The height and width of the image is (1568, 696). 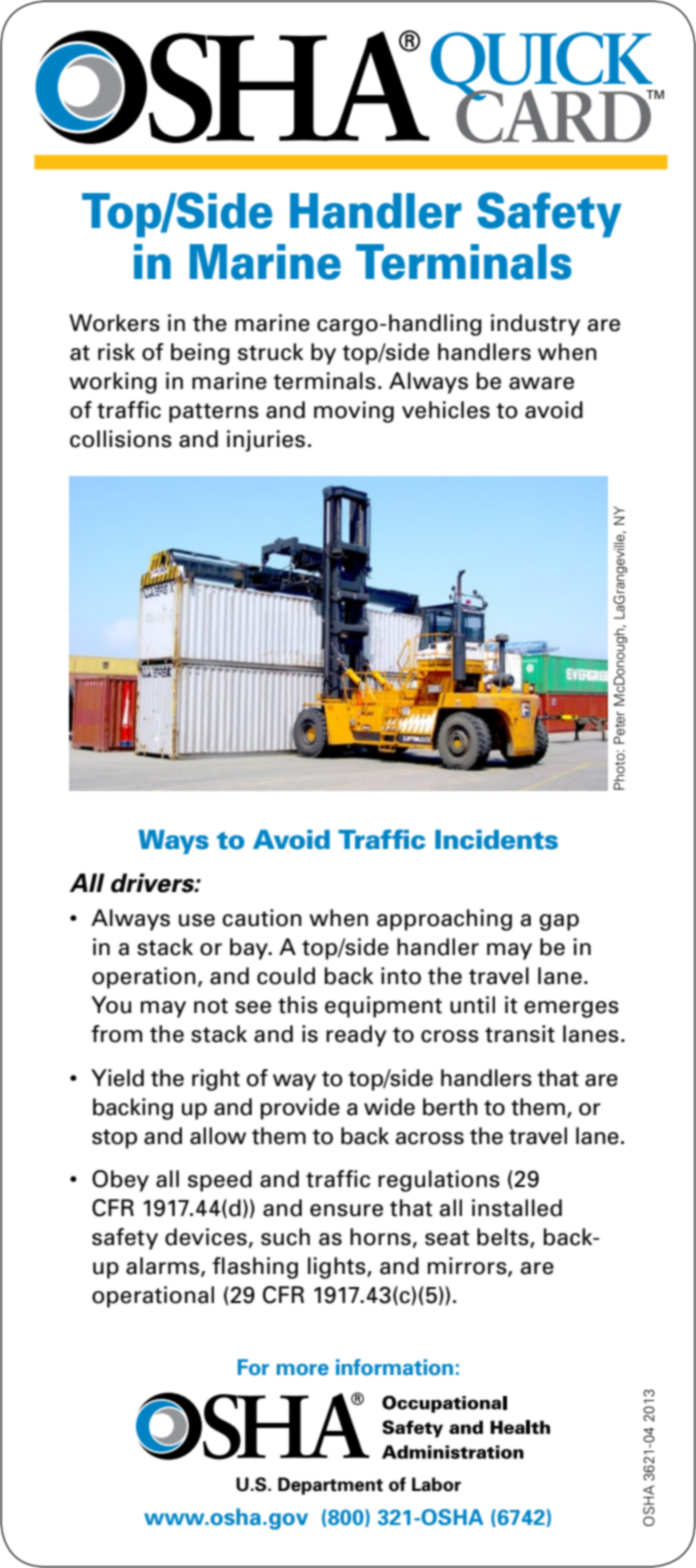 What do you see at coordinates (206, 1237) in the image?
I see `devices` at bounding box center [206, 1237].
